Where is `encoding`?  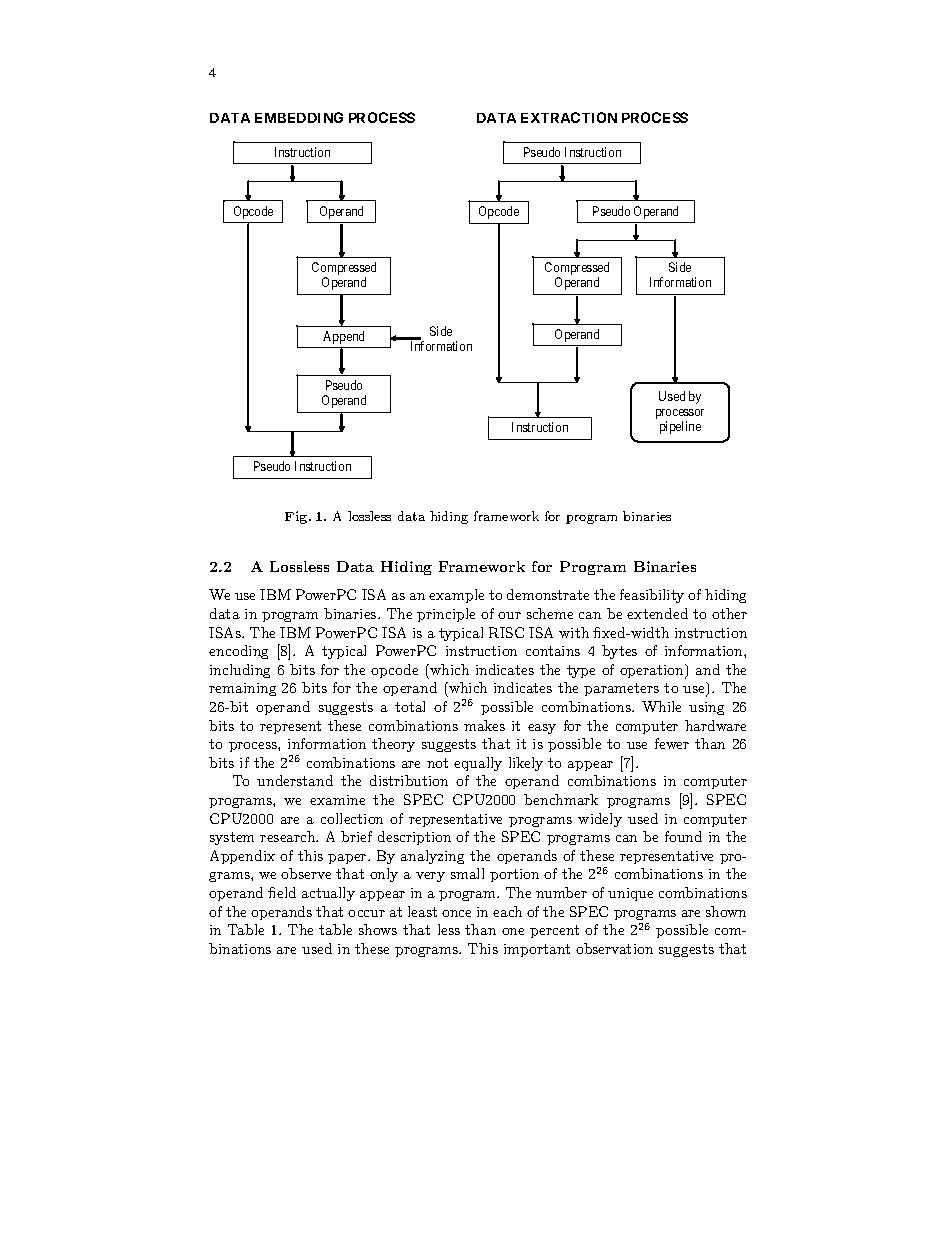
encoding is located at coordinates (238, 652).
